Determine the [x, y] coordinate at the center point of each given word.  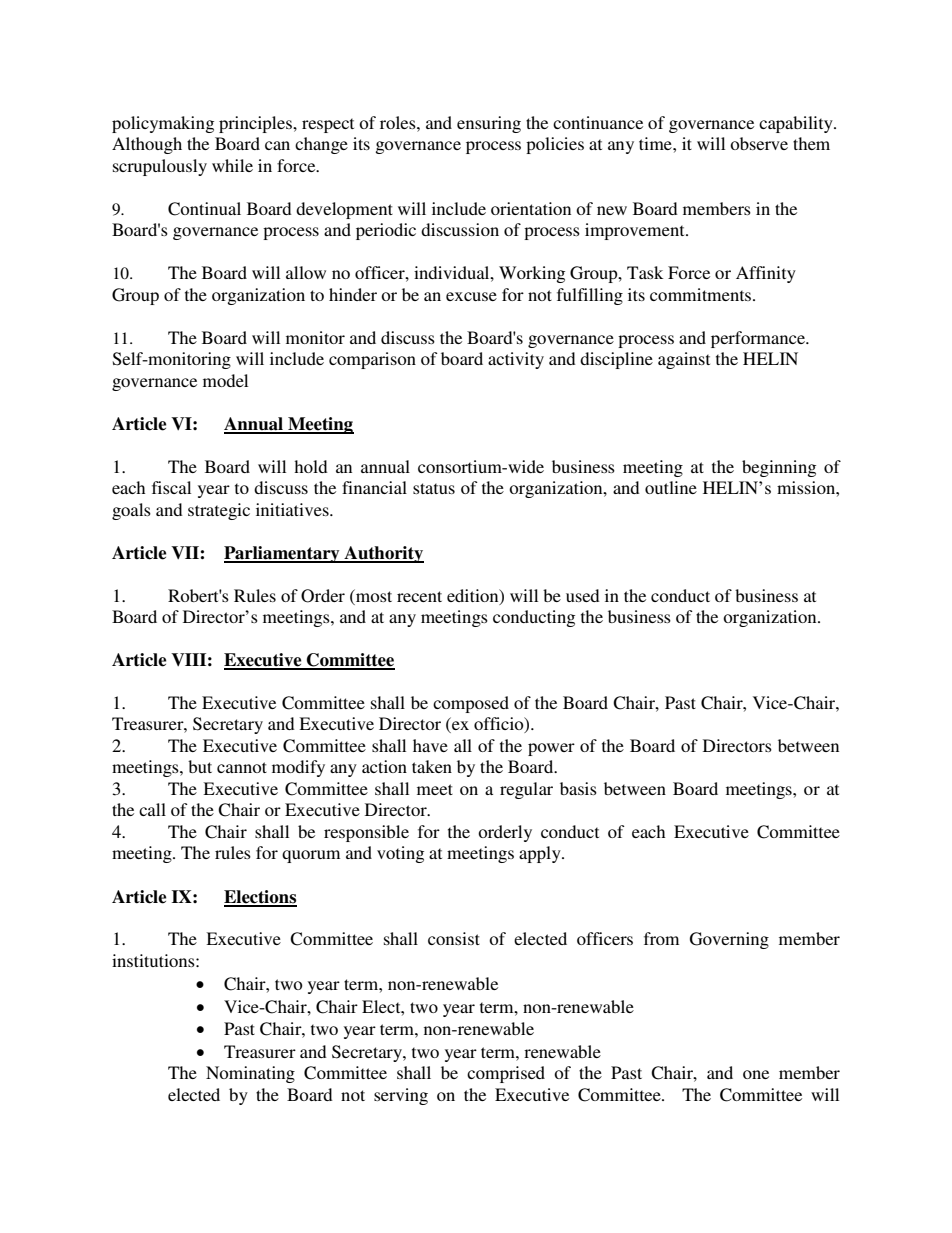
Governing [729, 940]
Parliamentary [283, 554]
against [684, 360]
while [232, 165]
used [583, 595]
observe [759, 143]
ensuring [489, 124]
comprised [506, 1074]
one [756, 1074]
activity [516, 360]
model [225, 380]
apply [541, 854]
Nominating [250, 1074]
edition [474, 596]
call [152, 809]
